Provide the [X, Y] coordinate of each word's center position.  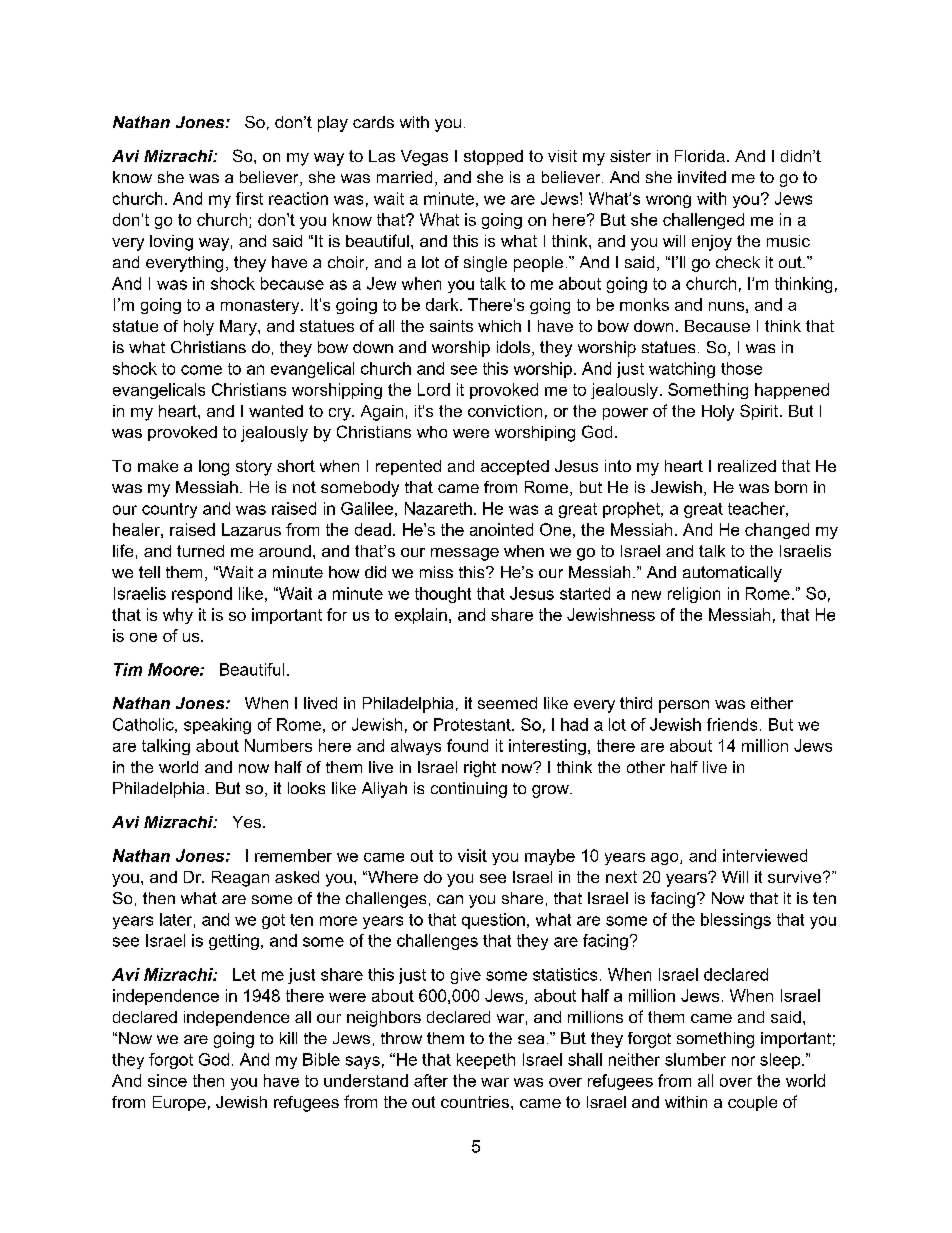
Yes [247, 822]
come [201, 370]
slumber [695, 1059]
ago [666, 859]
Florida [700, 156]
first [249, 198]
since [167, 1080]
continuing [469, 790]
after [431, 1080]
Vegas [424, 158]
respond [202, 595]
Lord [434, 389]
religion [694, 595]
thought [443, 595]
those [741, 368]
